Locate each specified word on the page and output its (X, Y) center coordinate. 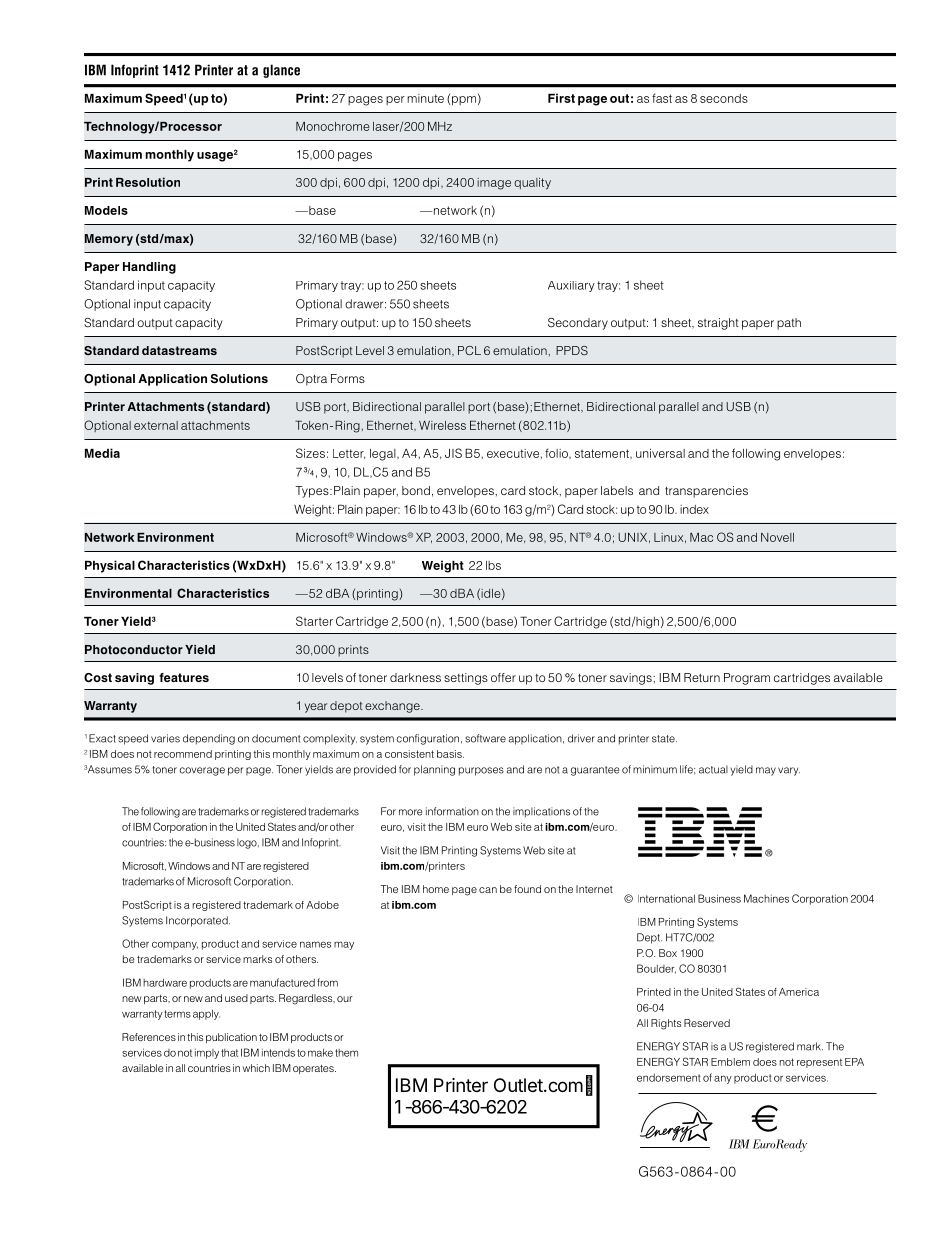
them (346, 1053)
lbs (493, 565)
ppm (464, 101)
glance (281, 71)
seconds (724, 98)
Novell (777, 537)
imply (207, 1053)
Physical (110, 566)
